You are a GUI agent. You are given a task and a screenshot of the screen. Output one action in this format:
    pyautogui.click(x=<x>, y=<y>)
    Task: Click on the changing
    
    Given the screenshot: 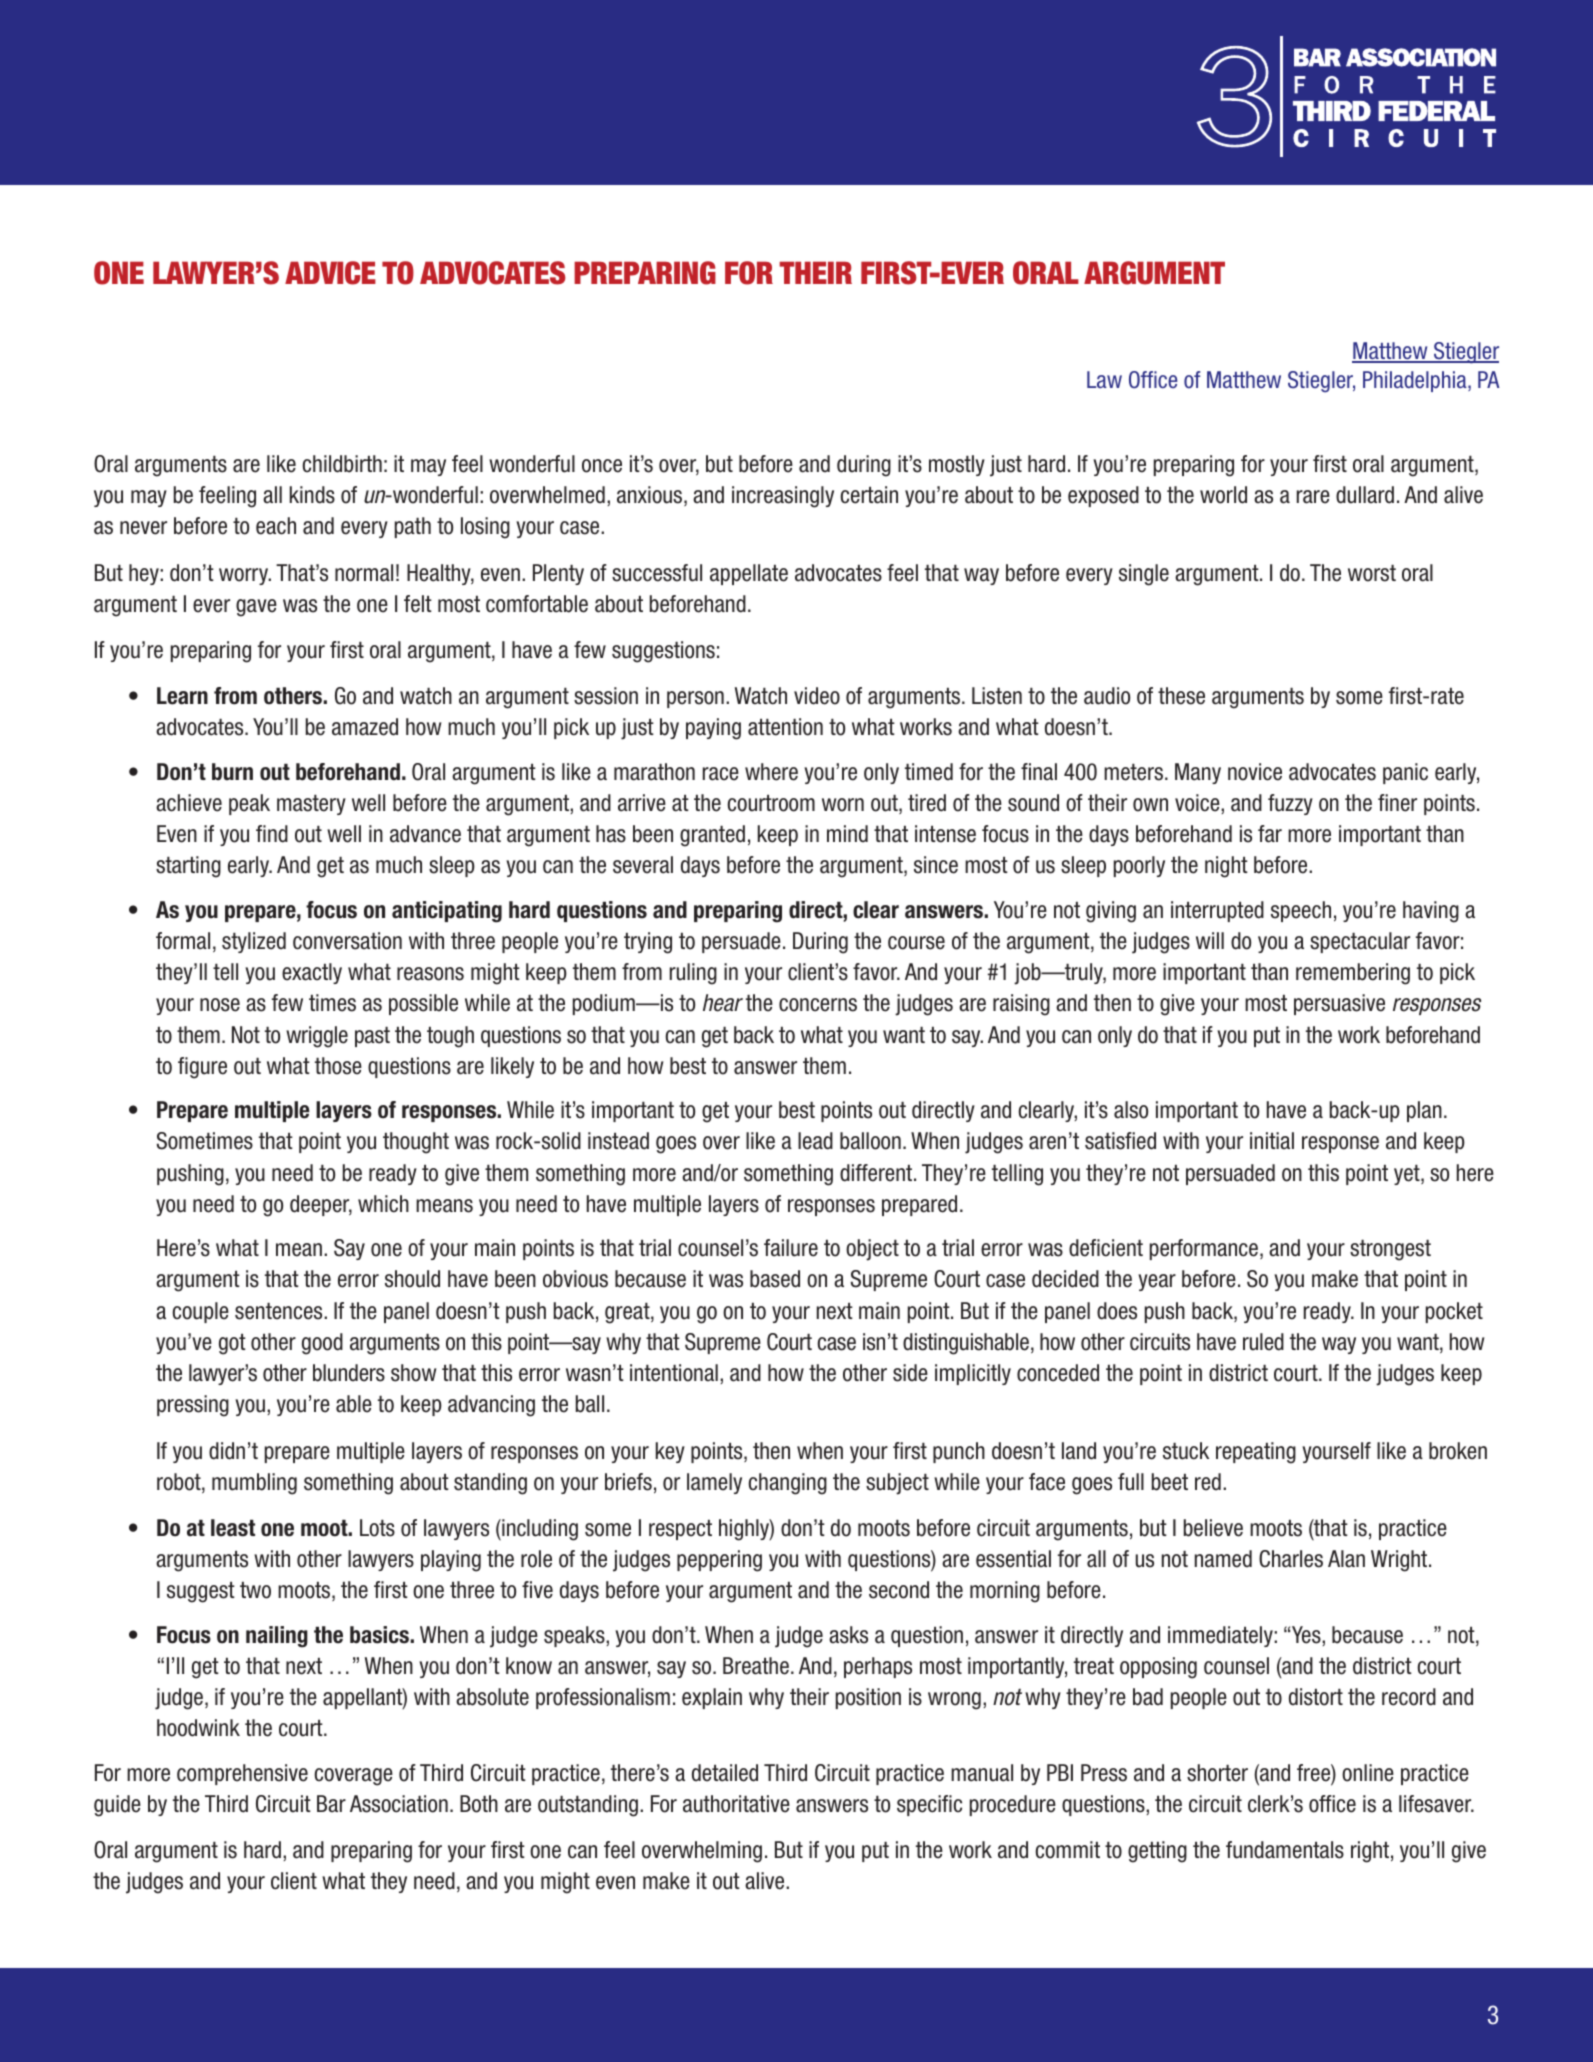 What is the action you would take?
    pyautogui.click(x=787, y=1484)
